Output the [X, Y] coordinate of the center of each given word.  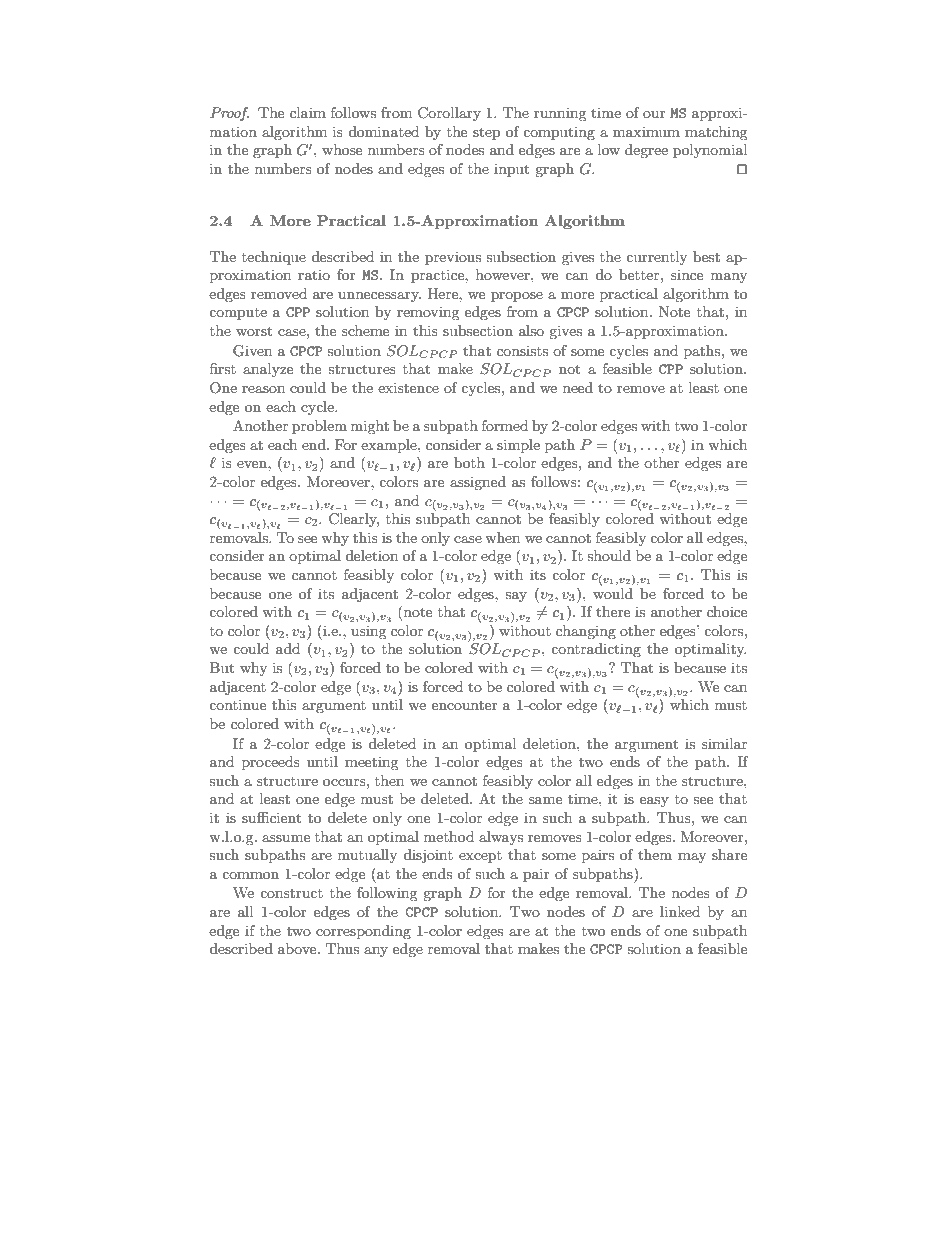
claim [308, 112]
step [486, 133]
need [578, 387]
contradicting [596, 650]
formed [505, 425]
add [288, 648]
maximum [646, 131]
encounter [465, 705]
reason [263, 389]
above [298, 948]
